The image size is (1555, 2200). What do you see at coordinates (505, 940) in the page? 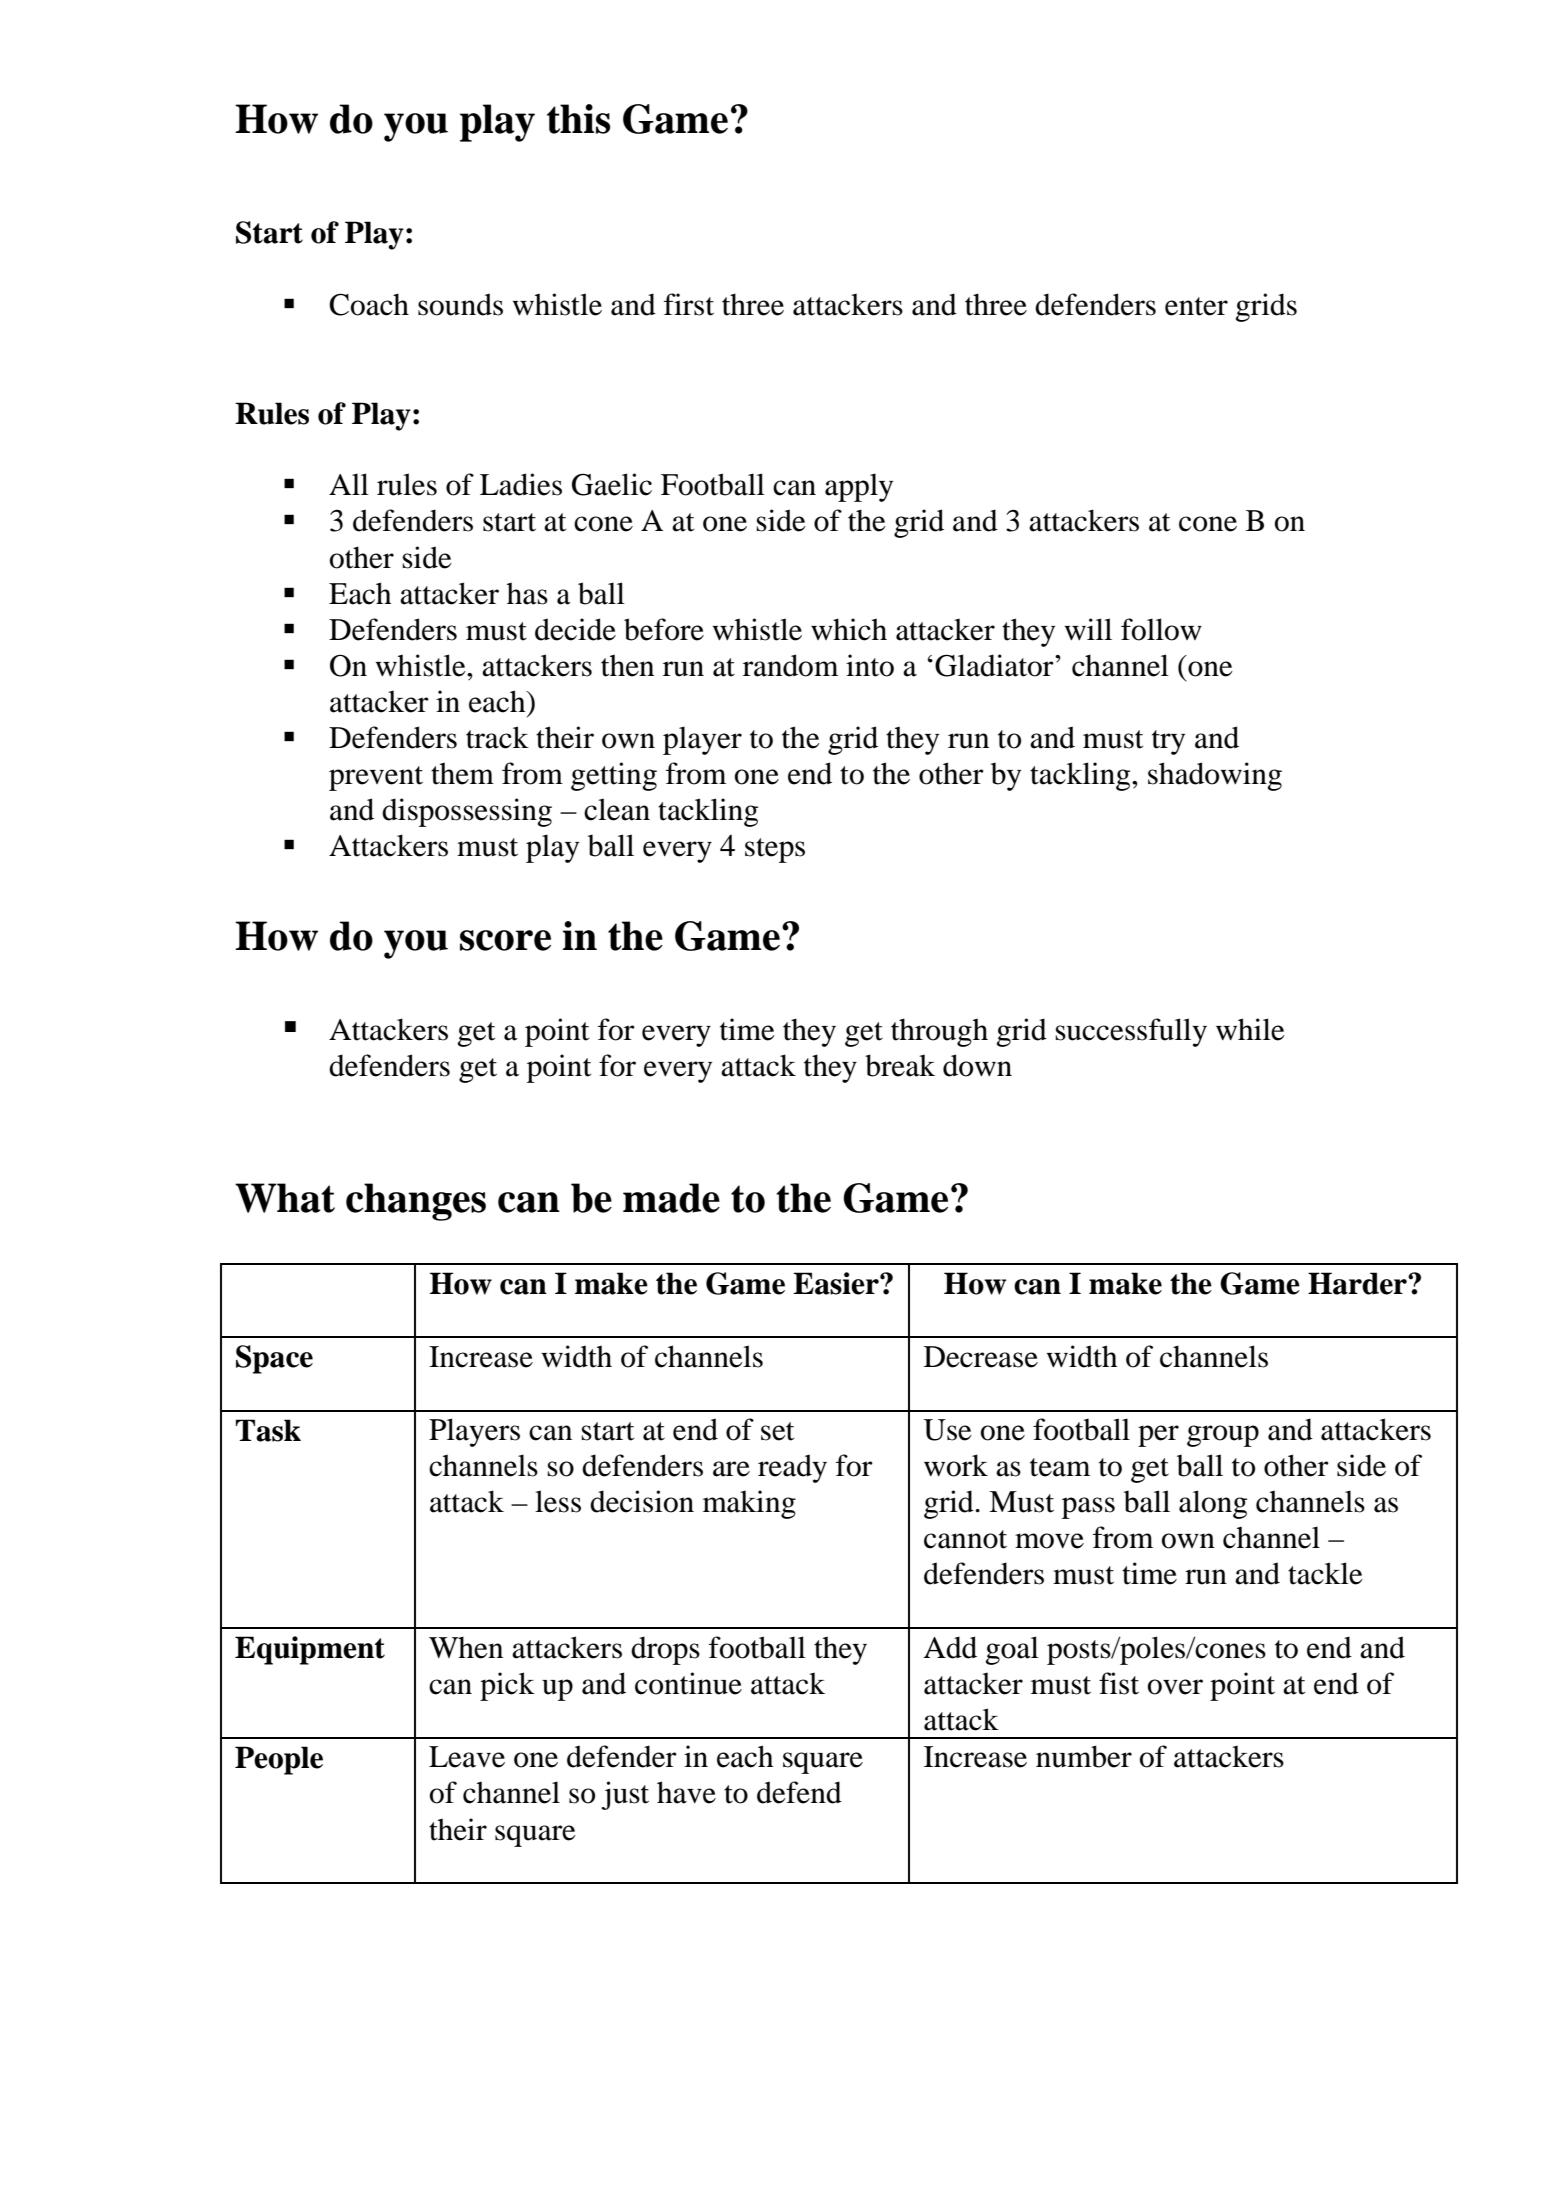
I see `score` at bounding box center [505, 940].
